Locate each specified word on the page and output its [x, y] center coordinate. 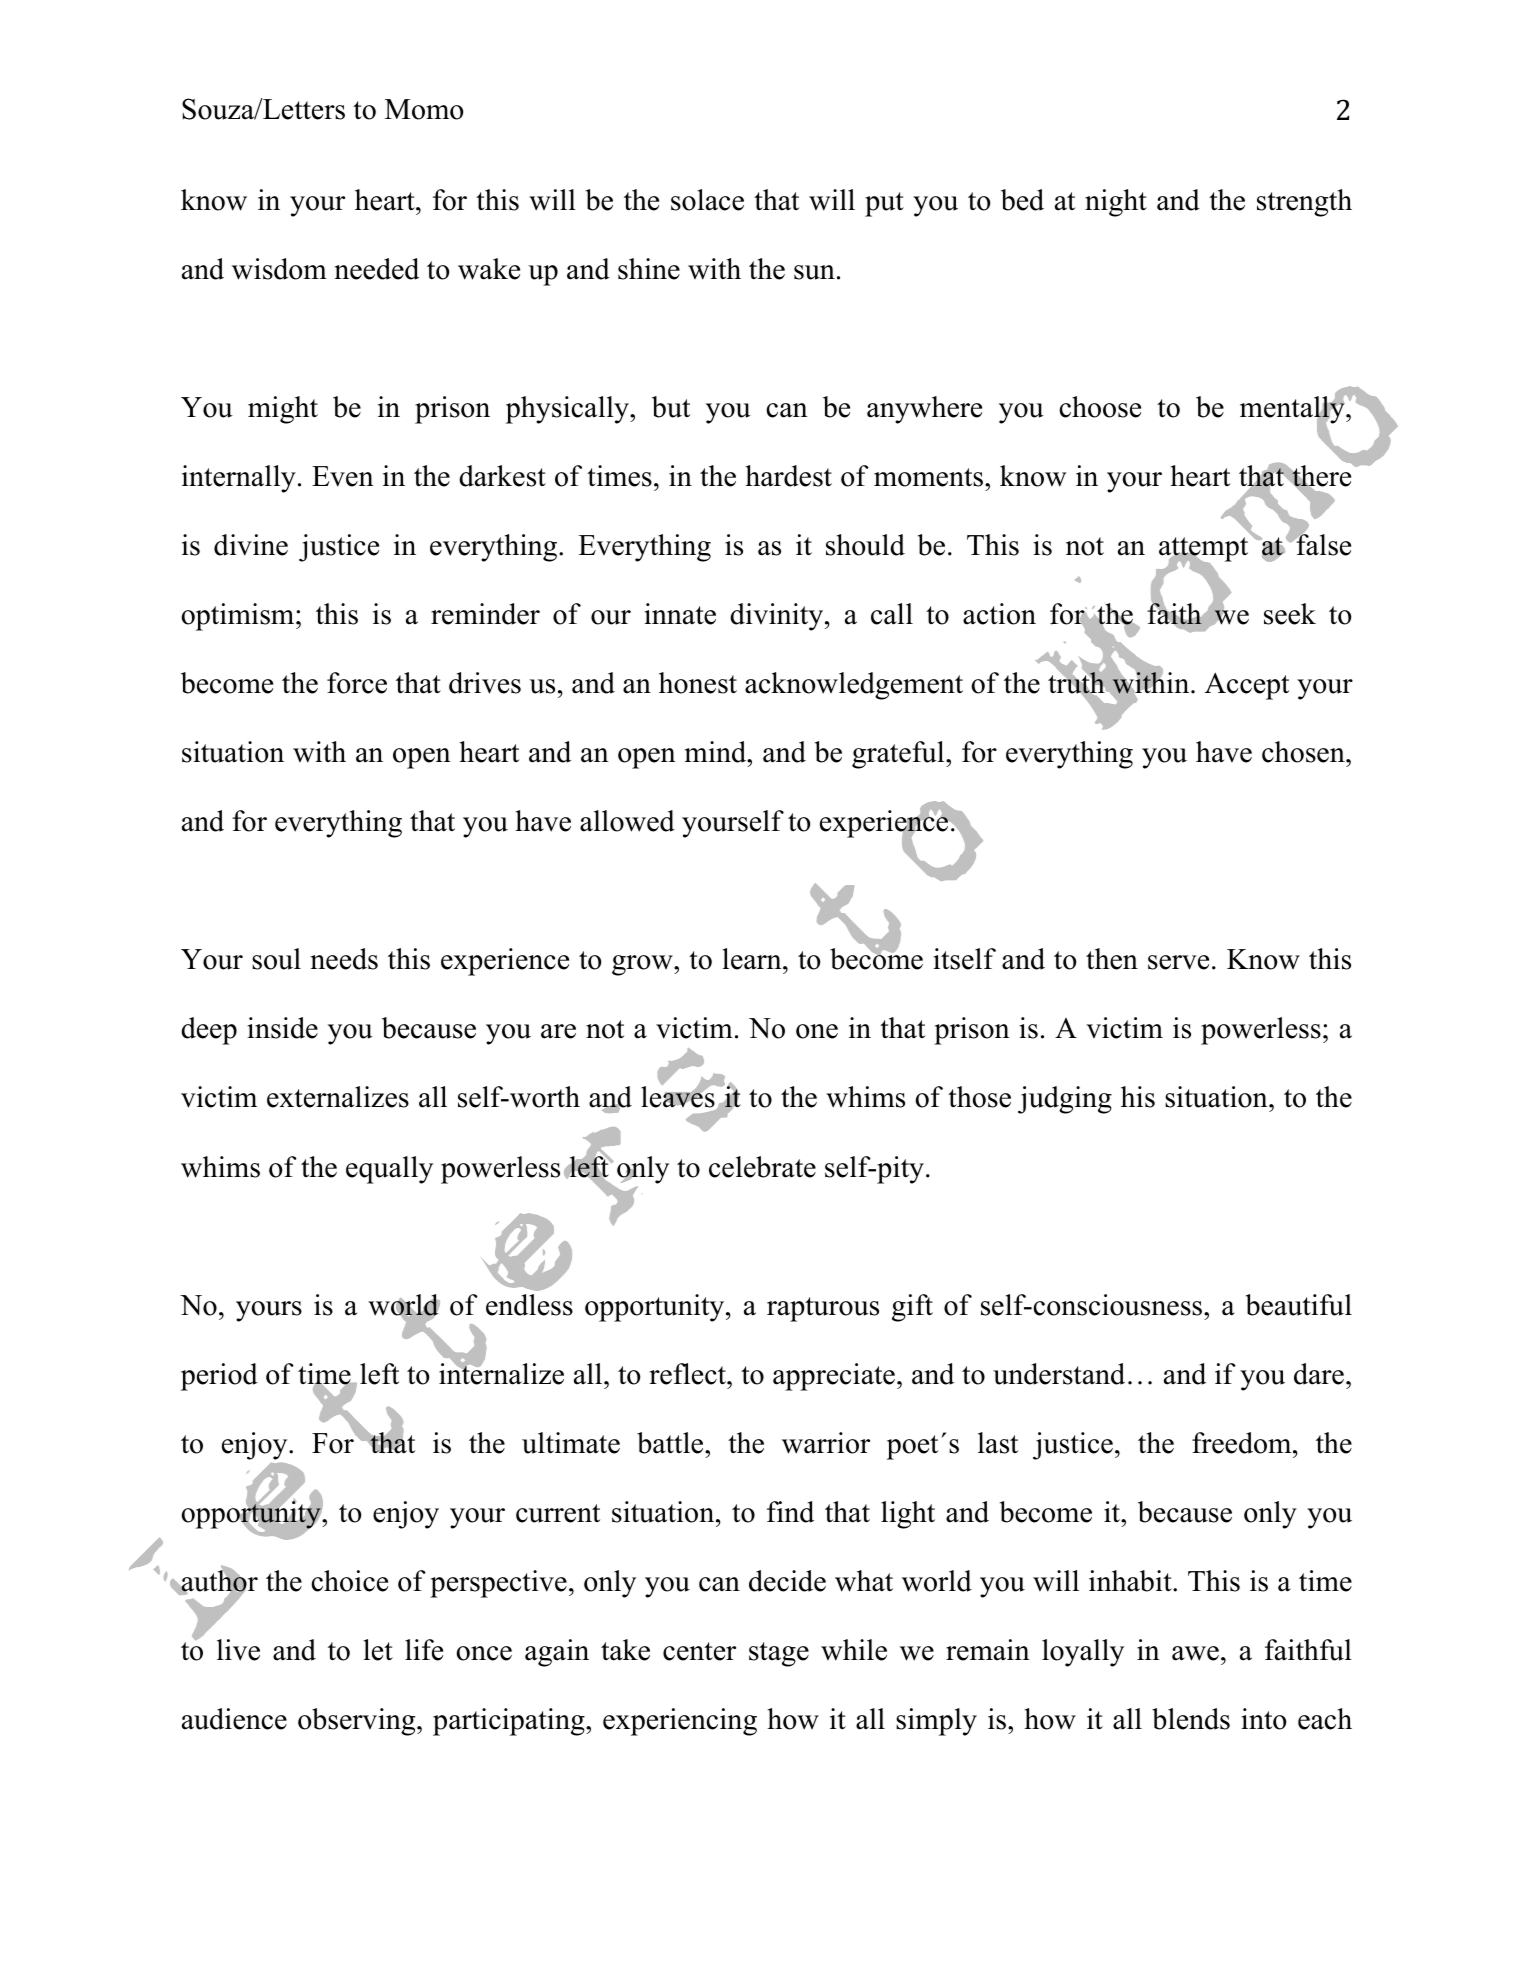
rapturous [823, 1309]
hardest [788, 476]
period [219, 1377]
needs [344, 959]
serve [1178, 962]
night [1116, 203]
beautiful [1299, 1305]
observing [358, 1722]
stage [779, 1654]
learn [753, 959]
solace [707, 200]
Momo [424, 109]
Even [343, 476]
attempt [1203, 550]
